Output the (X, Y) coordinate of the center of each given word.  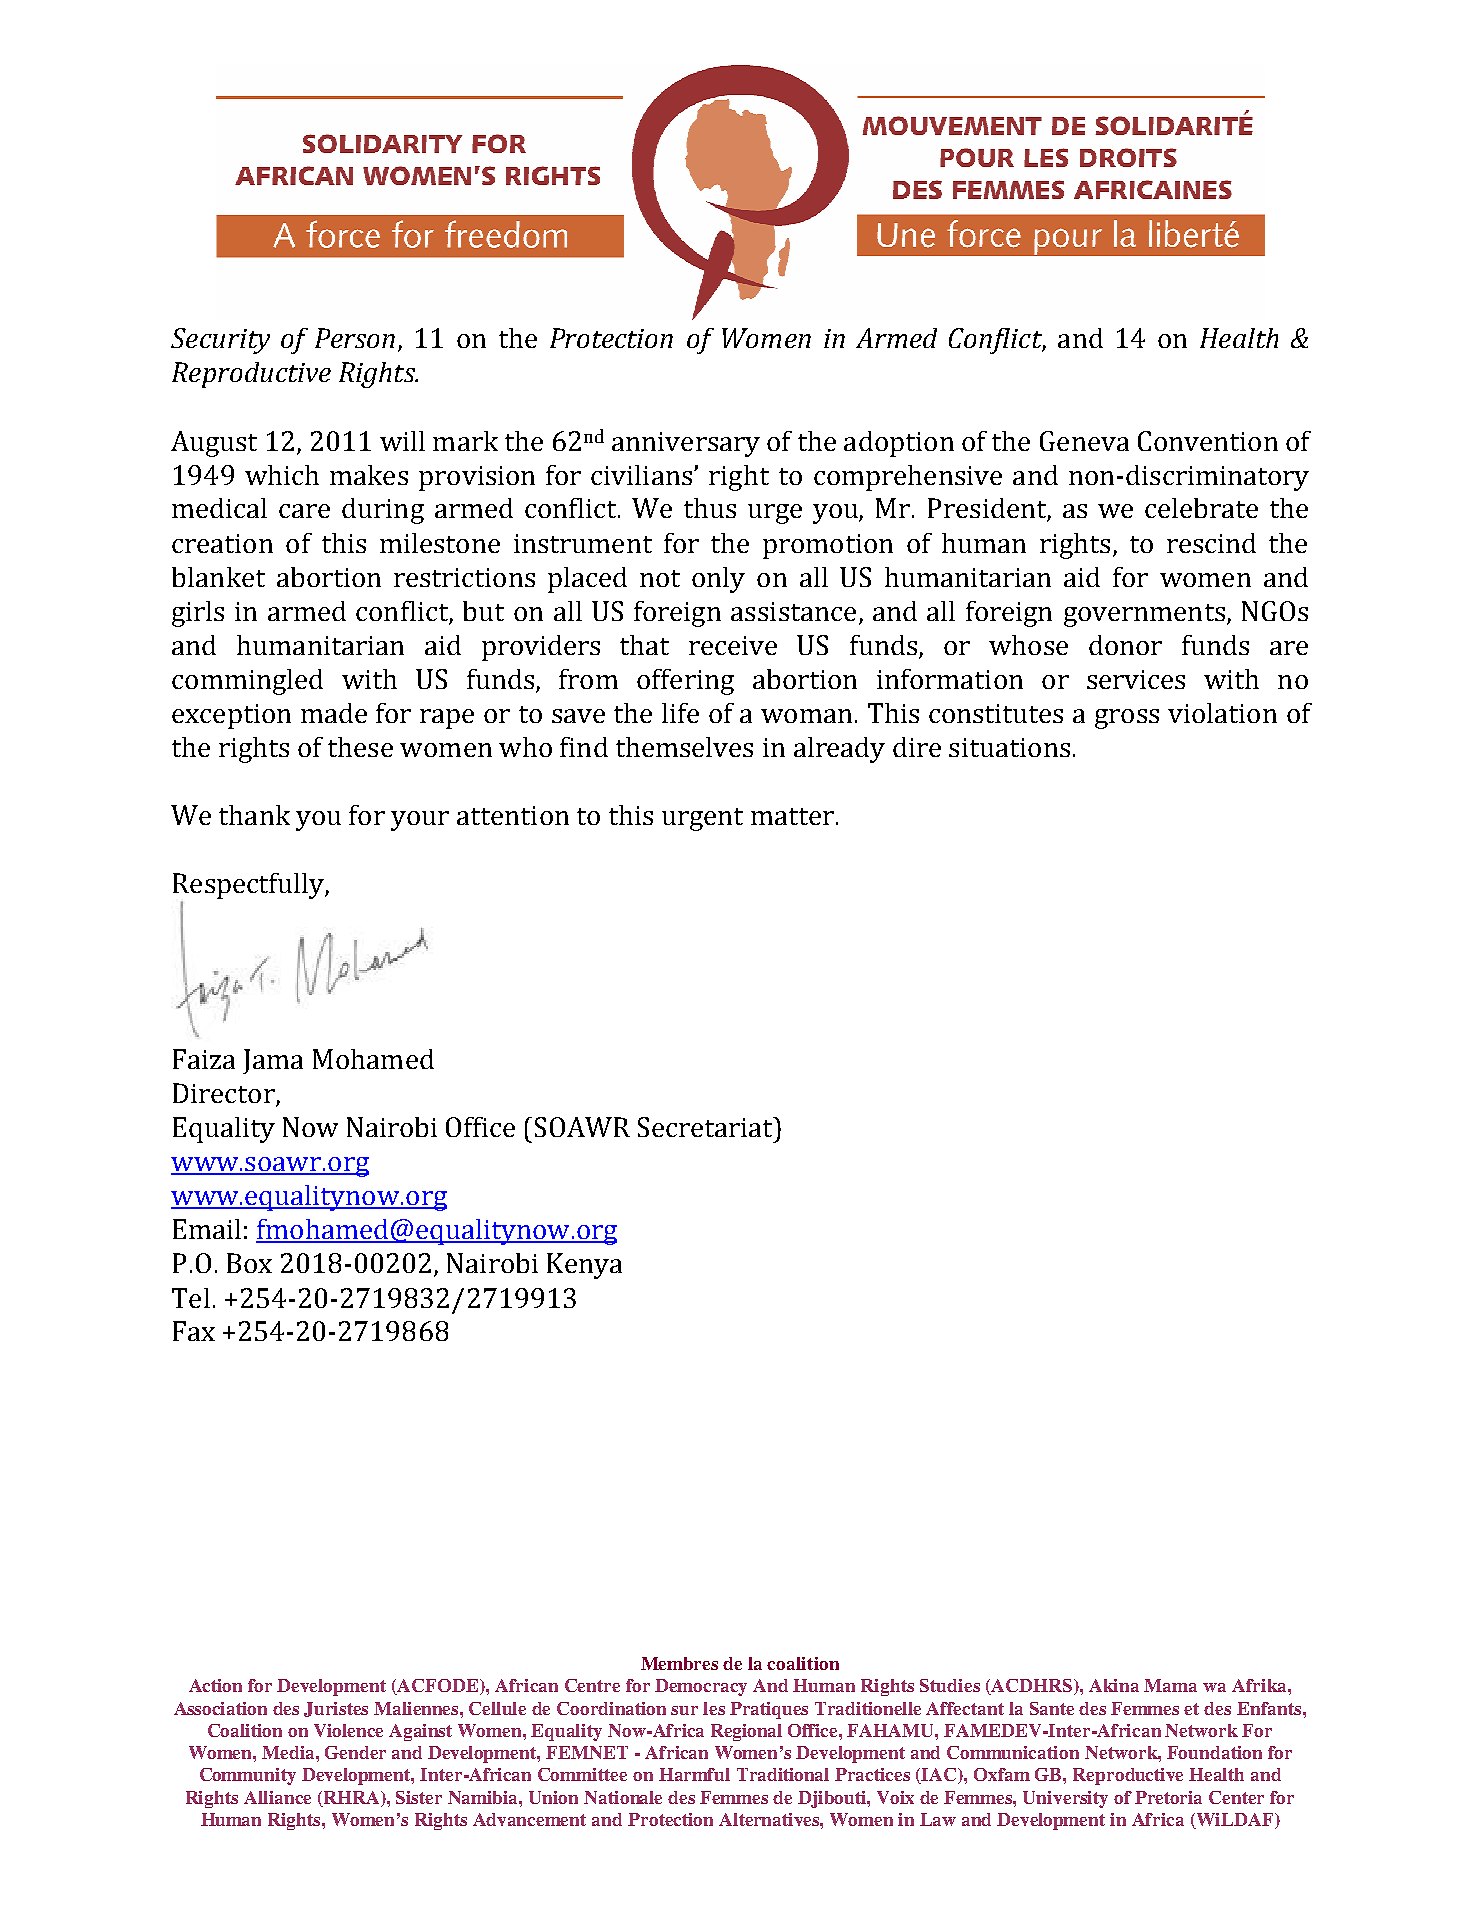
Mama (1170, 1685)
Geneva (1084, 441)
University (1065, 1799)
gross (1127, 719)
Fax (194, 1331)
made (334, 713)
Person (355, 338)
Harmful (694, 1774)
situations (1009, 747)
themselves (684, 747)
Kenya (584, 1266)
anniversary (686, 444)
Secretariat (706, 1127)
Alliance (277, 1797)
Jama (273, 1061)
